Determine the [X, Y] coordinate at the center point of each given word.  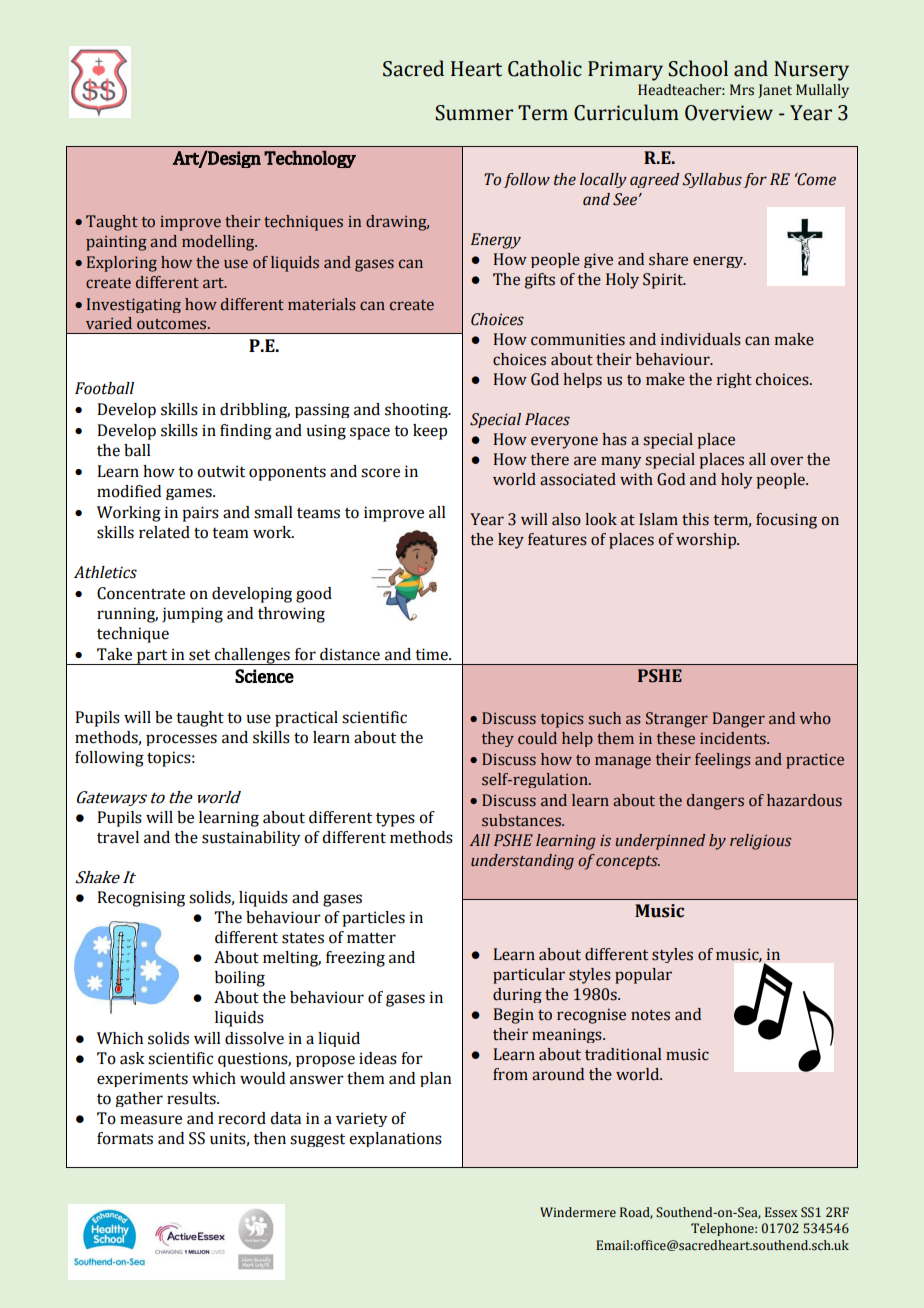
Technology [310, 159]
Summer [474, 113]
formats [125, 1138]
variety [362, 1119]
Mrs [742, 90]
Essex [781, 1212]
